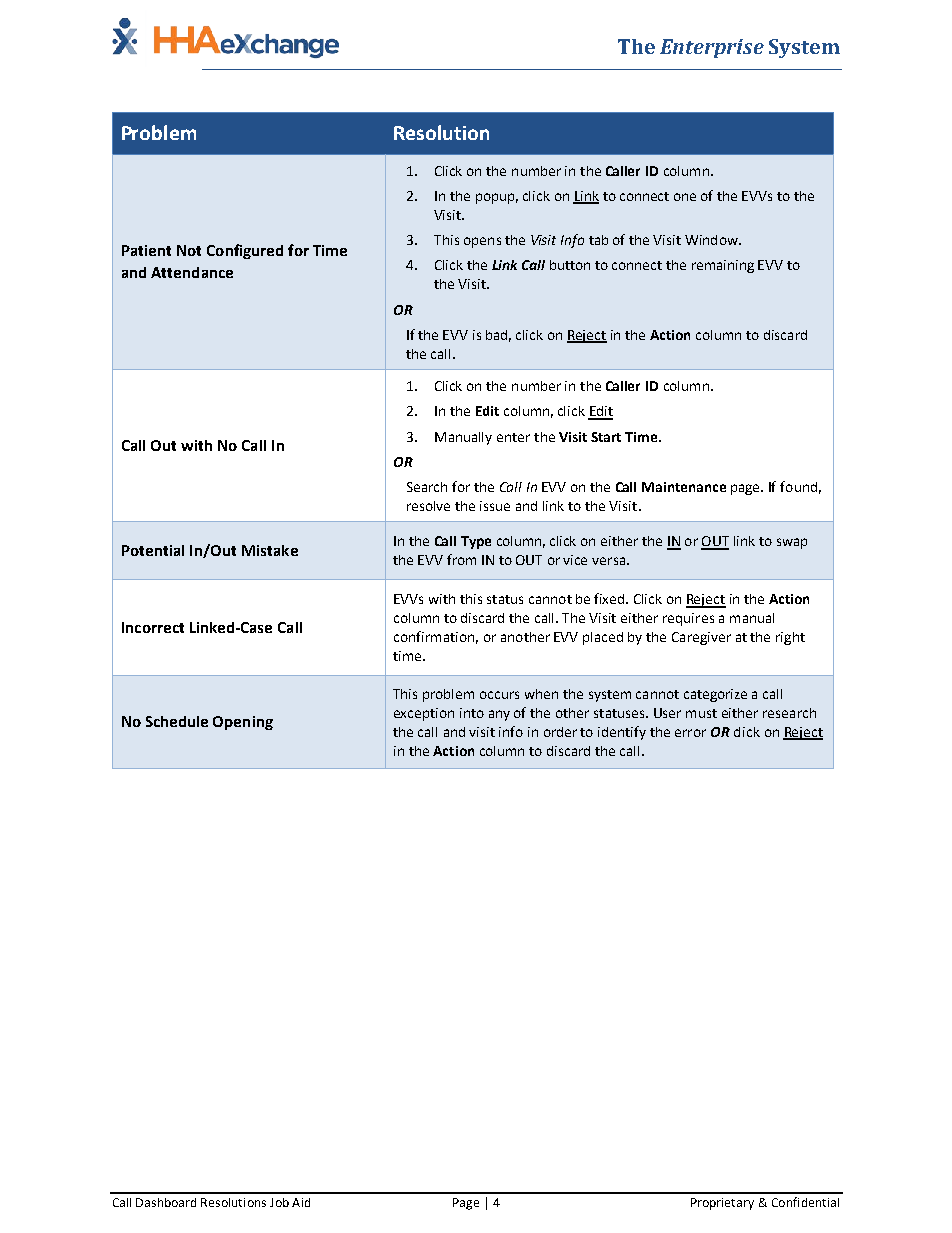 This image has height=1233, width=952. What do you see at coordinates (472, 713) in the image?
I see `into` at bounding box center [472, 713].
